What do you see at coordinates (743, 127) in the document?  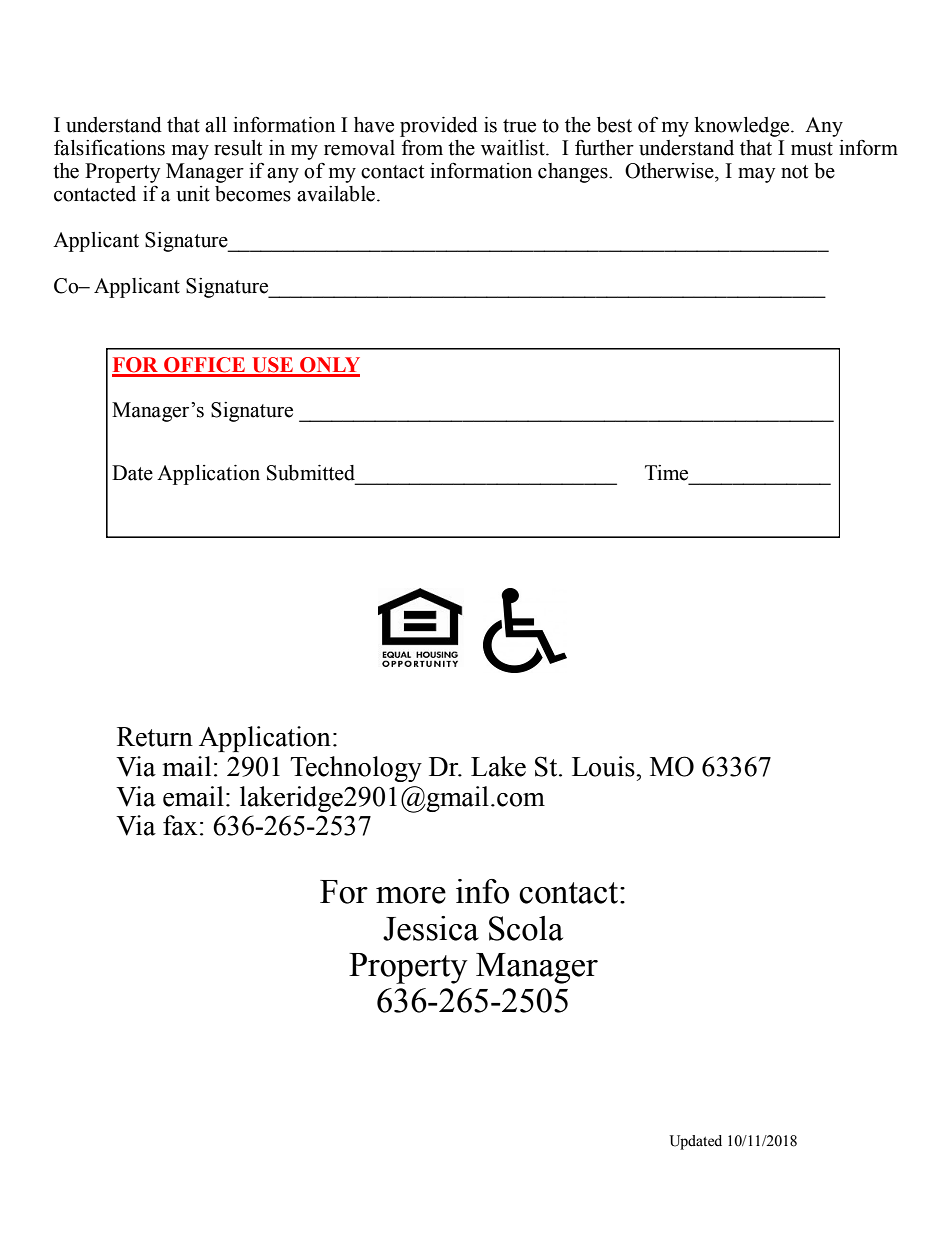 I see `knowledge` at bounding box center [743, 127].
